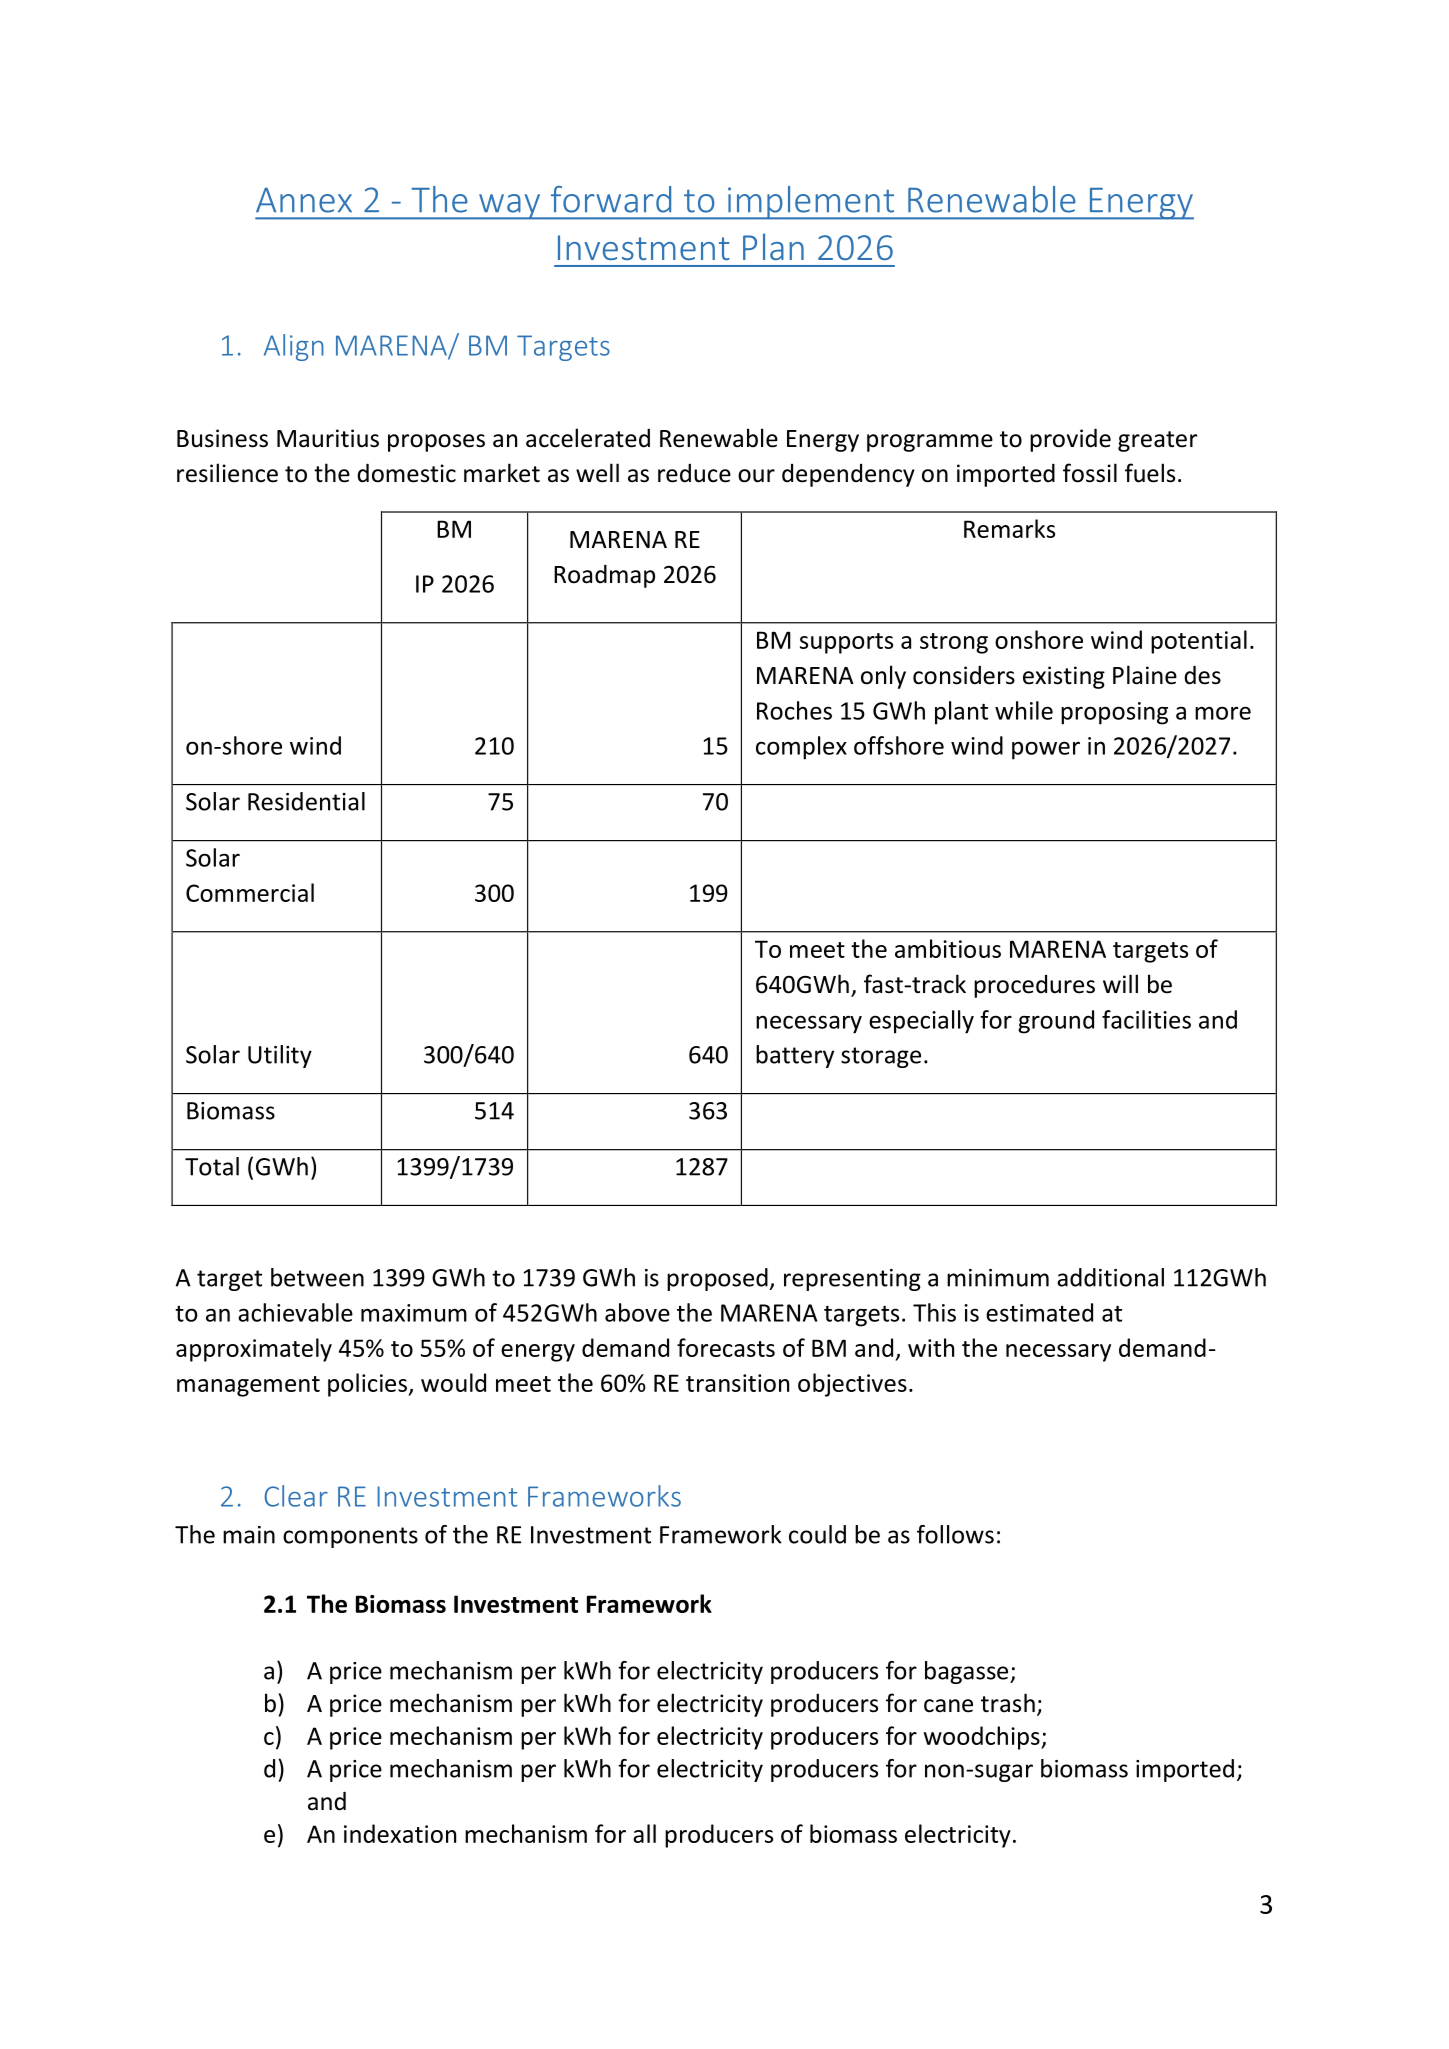 Image resolution: width=1449 pixels, height=2049 pixels. I want to click on implement, so click(811, 203).
